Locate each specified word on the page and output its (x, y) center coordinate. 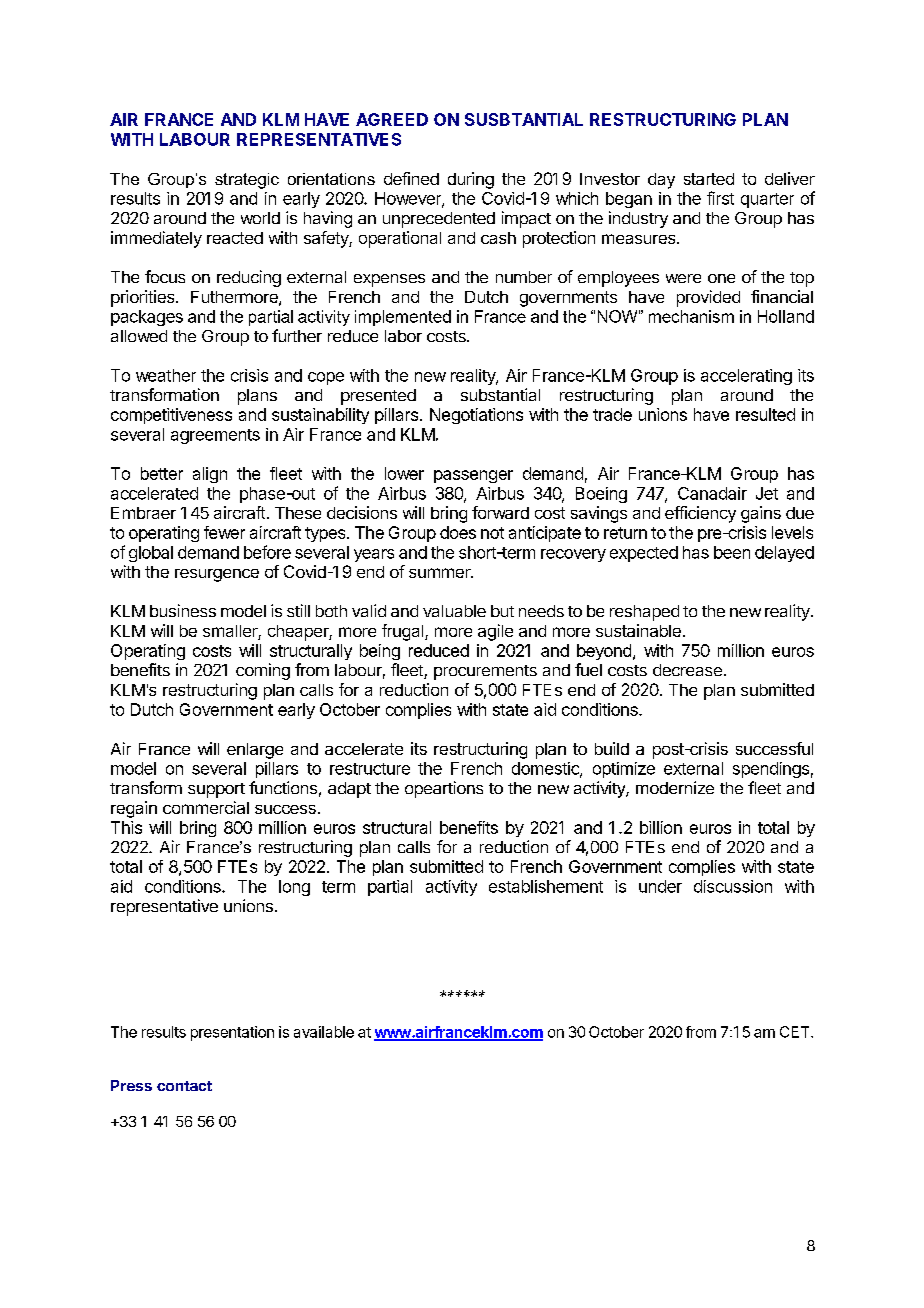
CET (796, 1032)
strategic (247, 181)
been (732, 552)
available (324, 1032)
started (709, 179)
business (183, 610)
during (471, 180)
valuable (454, 611)
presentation (232, 1033)
